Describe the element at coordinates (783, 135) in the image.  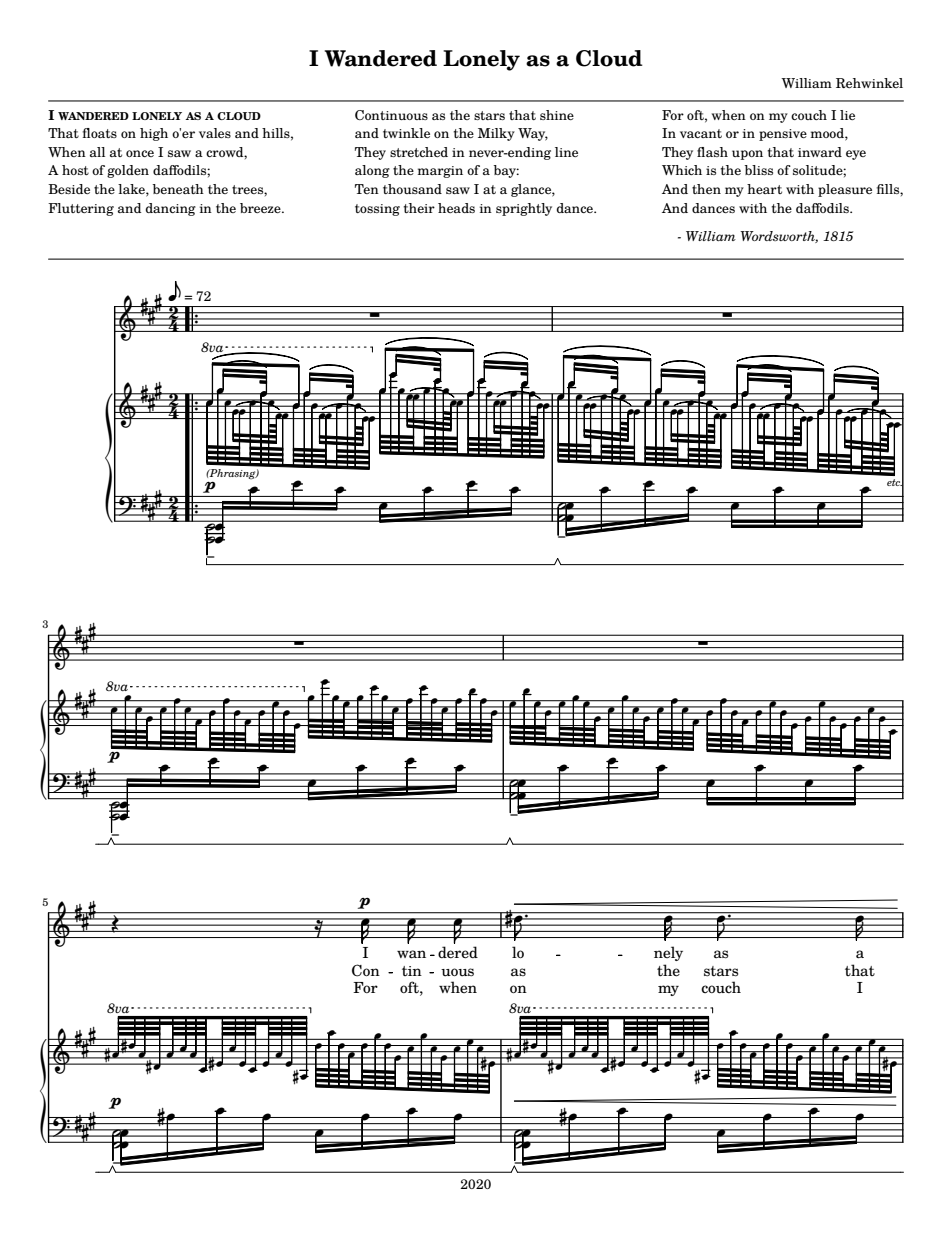
I see `pensive` at that location.
